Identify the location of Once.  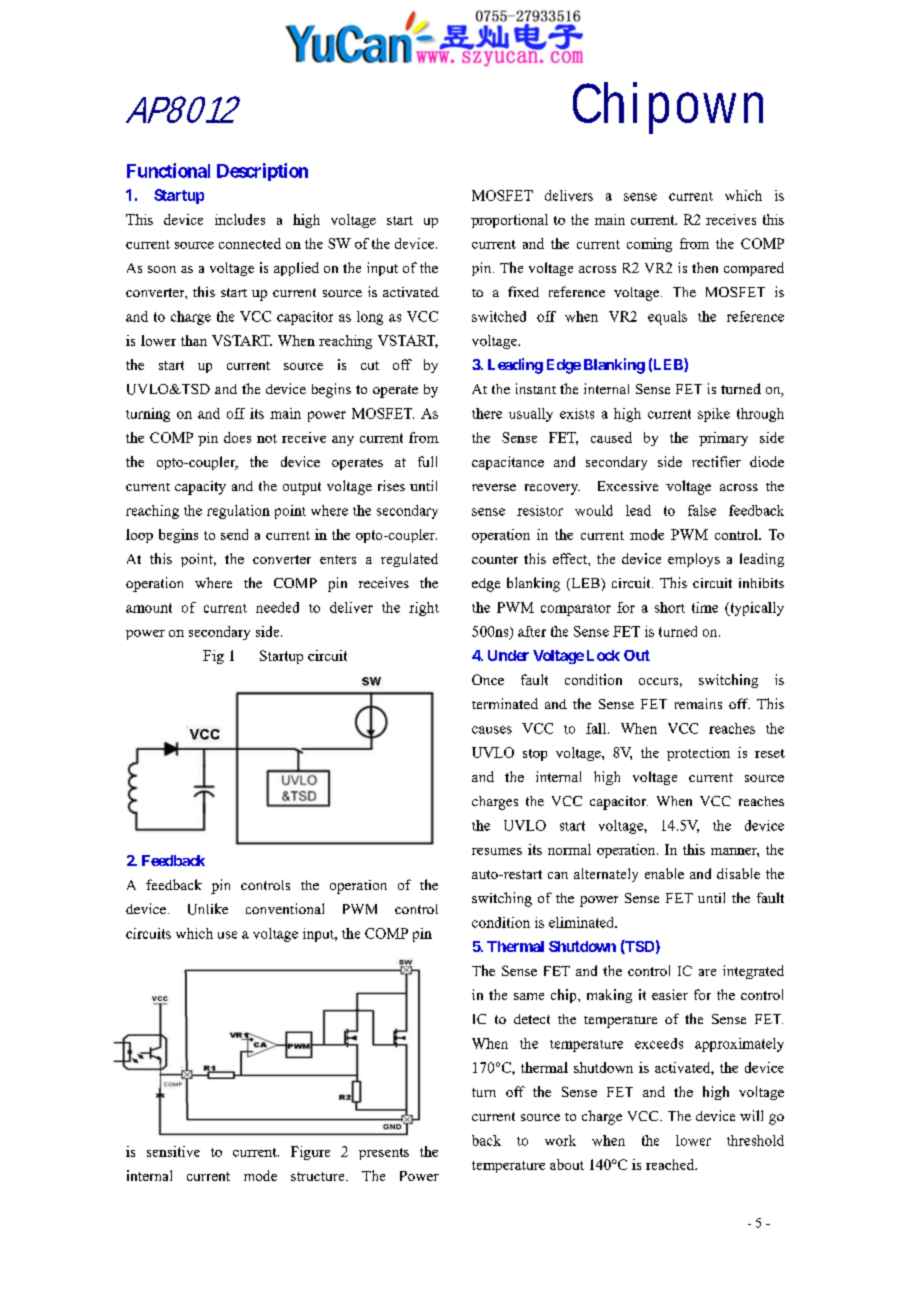
(488, 679).
